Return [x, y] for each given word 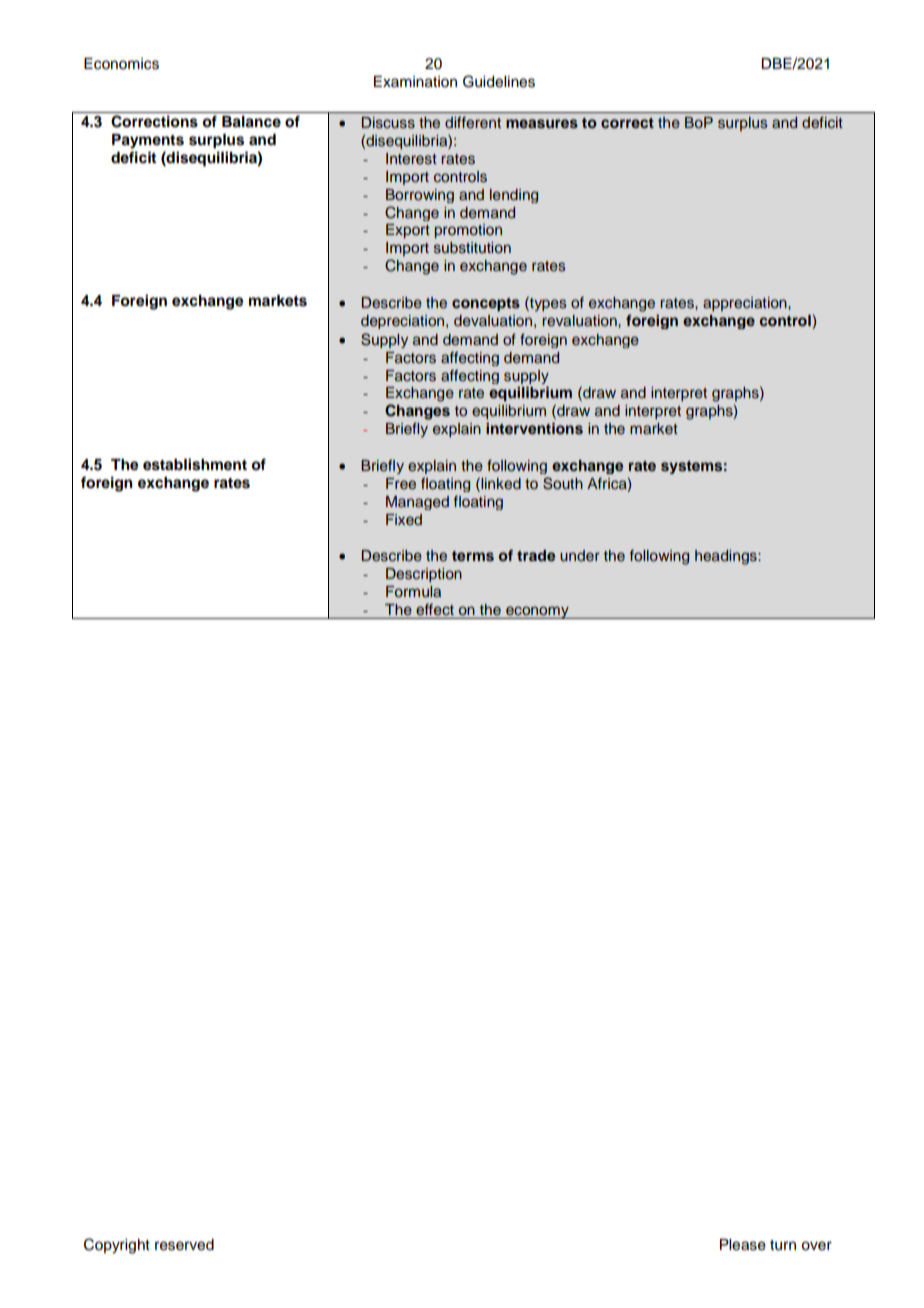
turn [783, 1245]
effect [435, 610]
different [473, 122]
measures [542, 124]
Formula [413, 591]
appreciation [746, 304]
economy [537, 612]
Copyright [117, 1246]
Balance [251, 122]
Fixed [404, 519]
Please [743, 1245]
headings [727, 557]
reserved [184, 1245]
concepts [486, 305]
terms [473, 556]
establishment [195, 464]
